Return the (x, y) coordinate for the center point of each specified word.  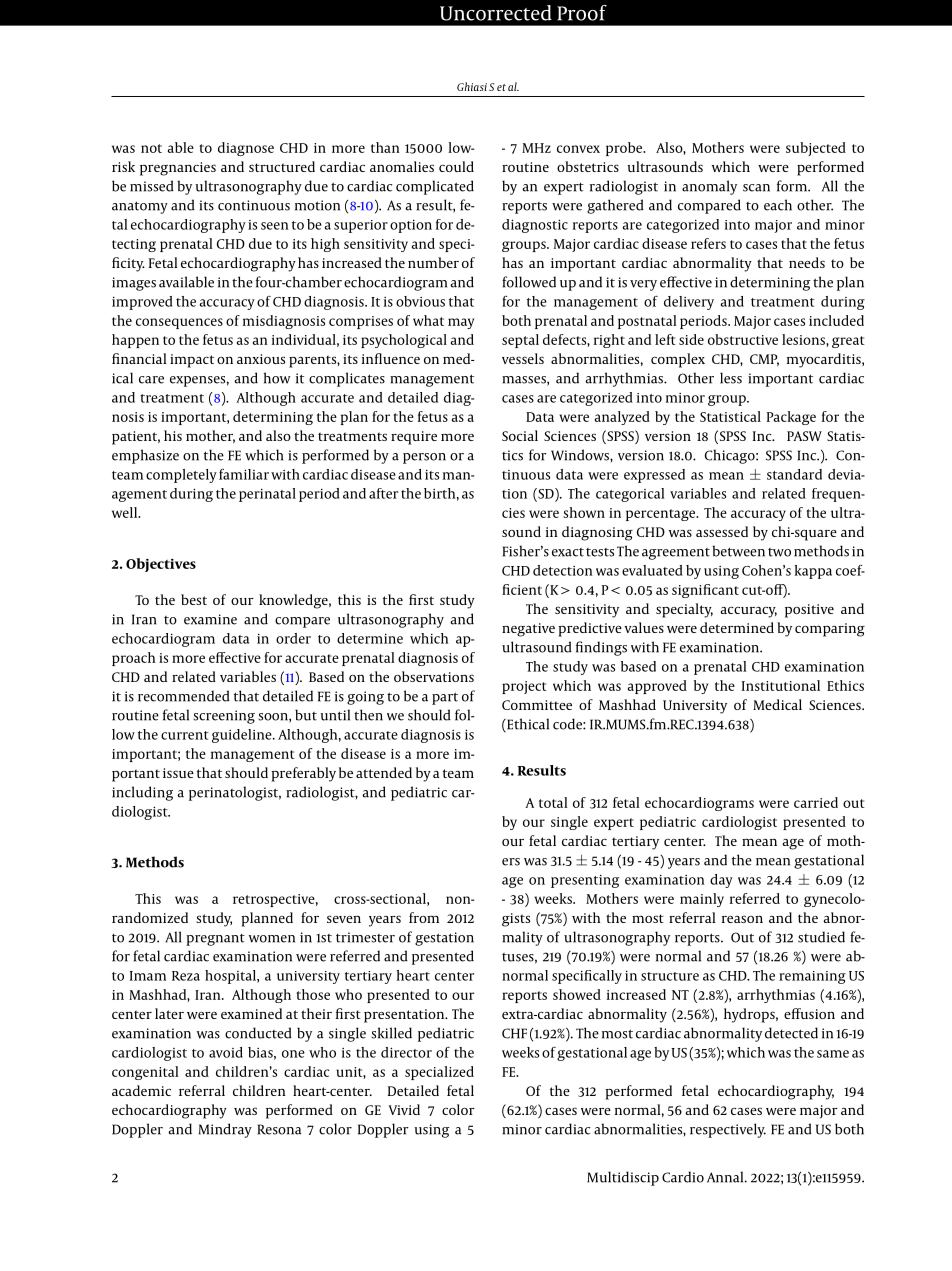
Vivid (404, 1109)
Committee (537, 705)
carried (816, 802)
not (151, 148)
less (731, 378)
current (185, 735)
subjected (816, 149)
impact (192, 361)
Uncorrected (496, 13)
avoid (226, 1052)
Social (520, 435)
